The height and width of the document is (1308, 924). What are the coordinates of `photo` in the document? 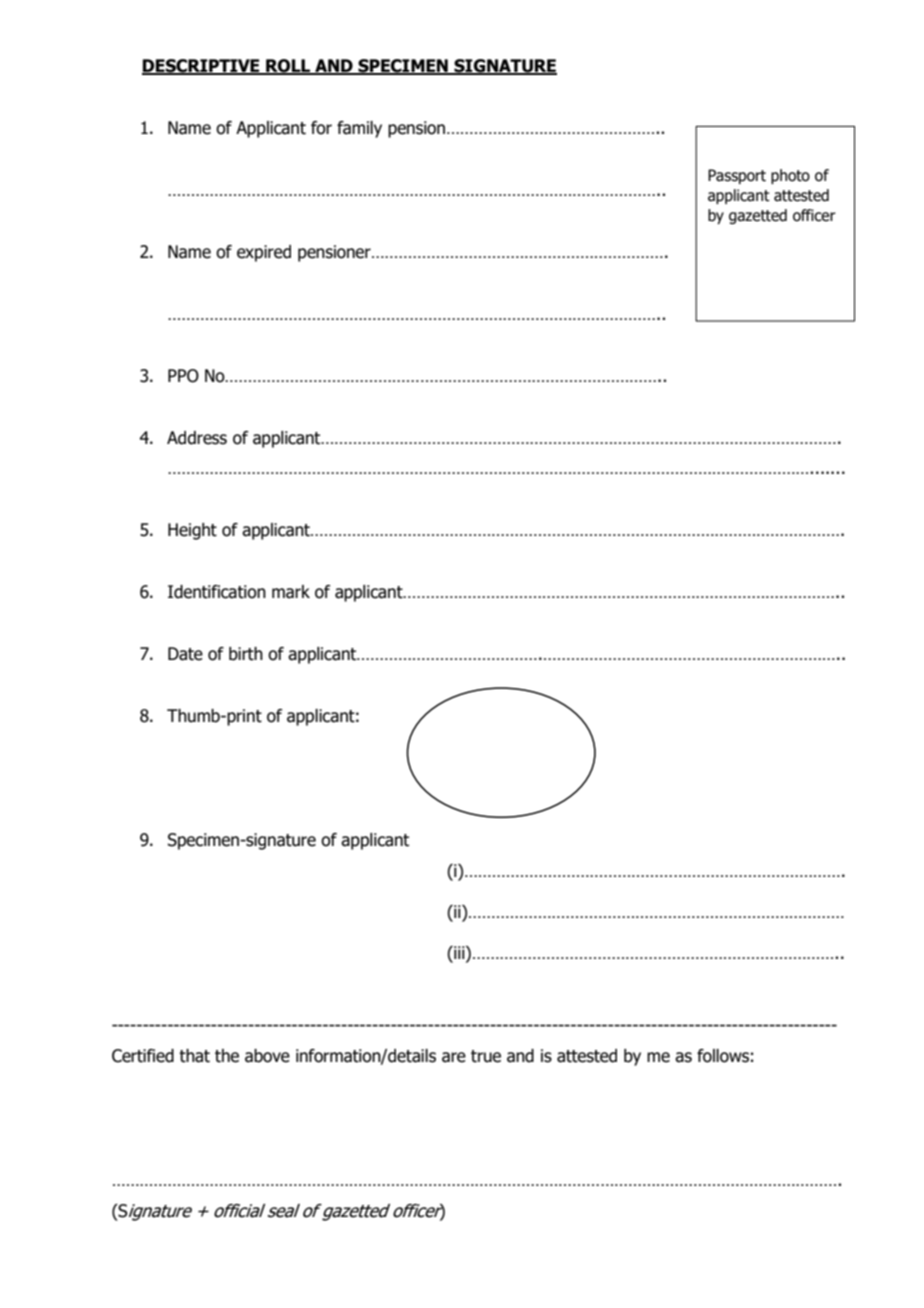 It's located at (790, 176).
